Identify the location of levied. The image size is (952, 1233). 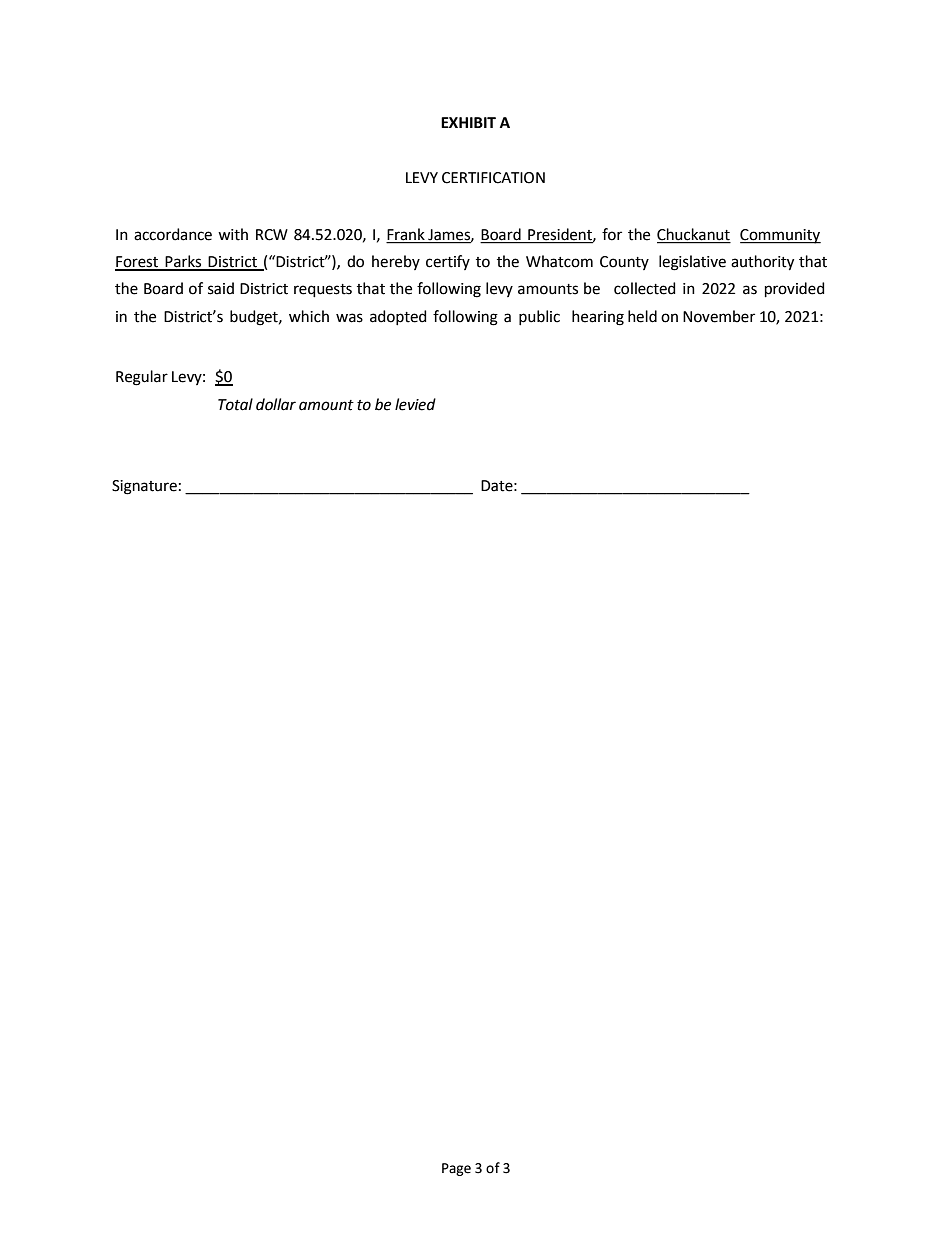
(415, 404).
